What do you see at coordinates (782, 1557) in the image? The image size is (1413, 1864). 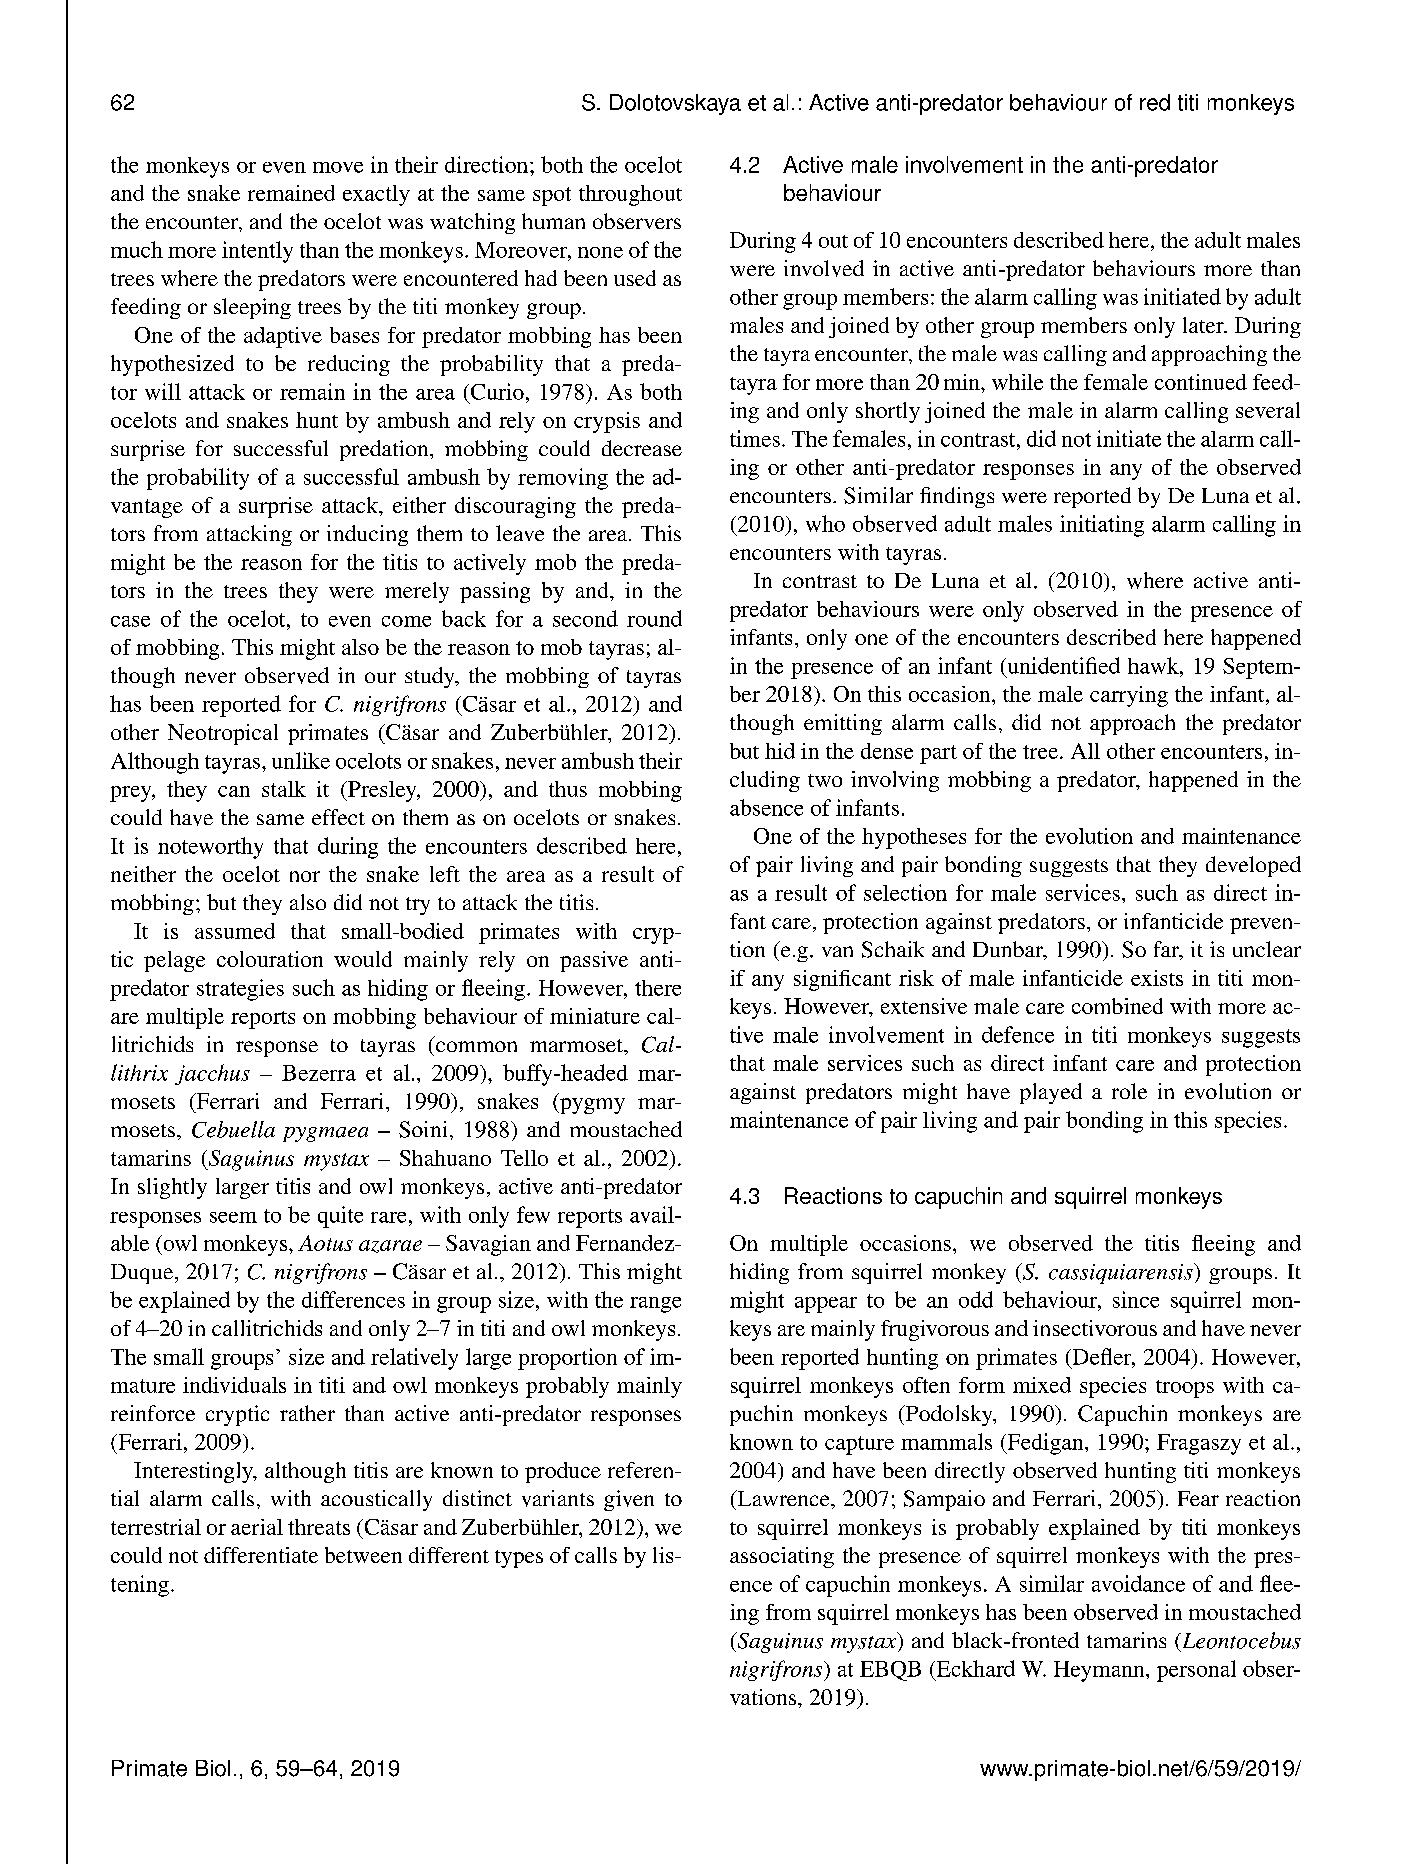 I see `associating` at bounding box center [782, 1557].
